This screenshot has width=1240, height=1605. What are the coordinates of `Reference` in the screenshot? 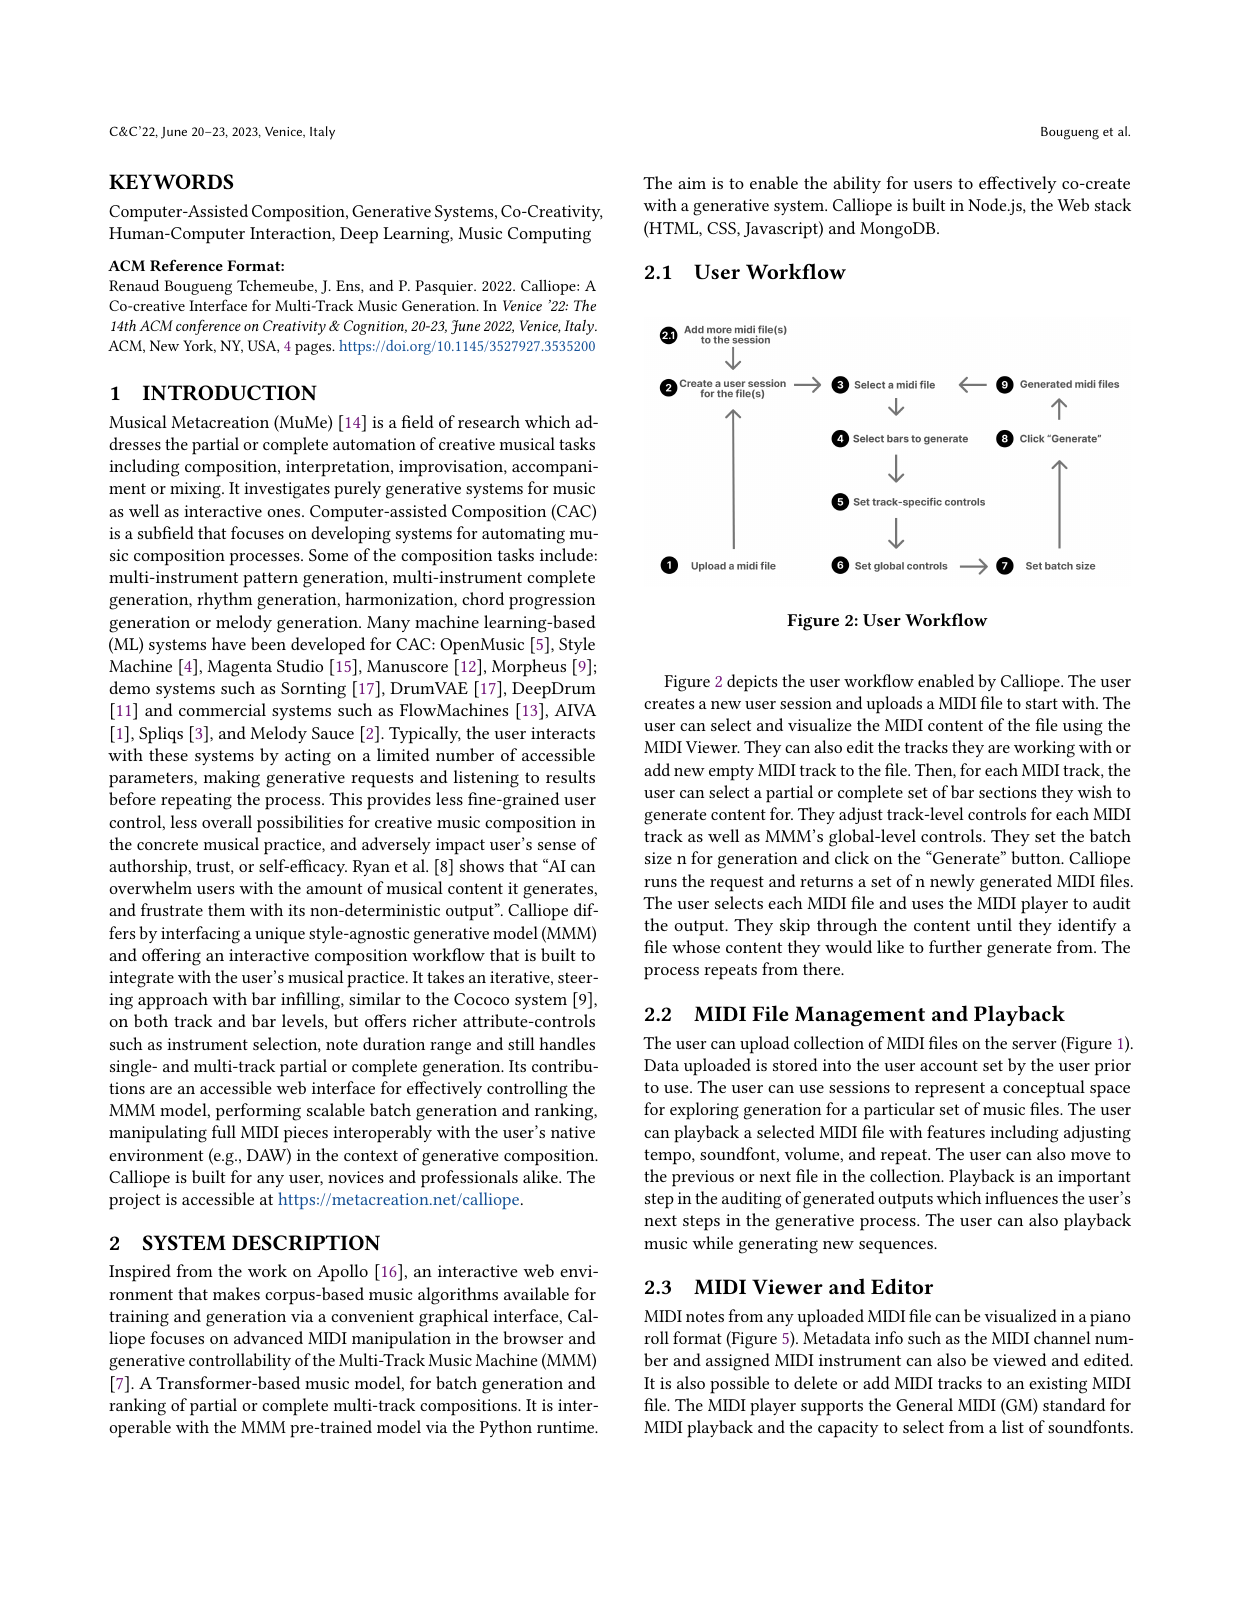 It's located at (186, 265).
